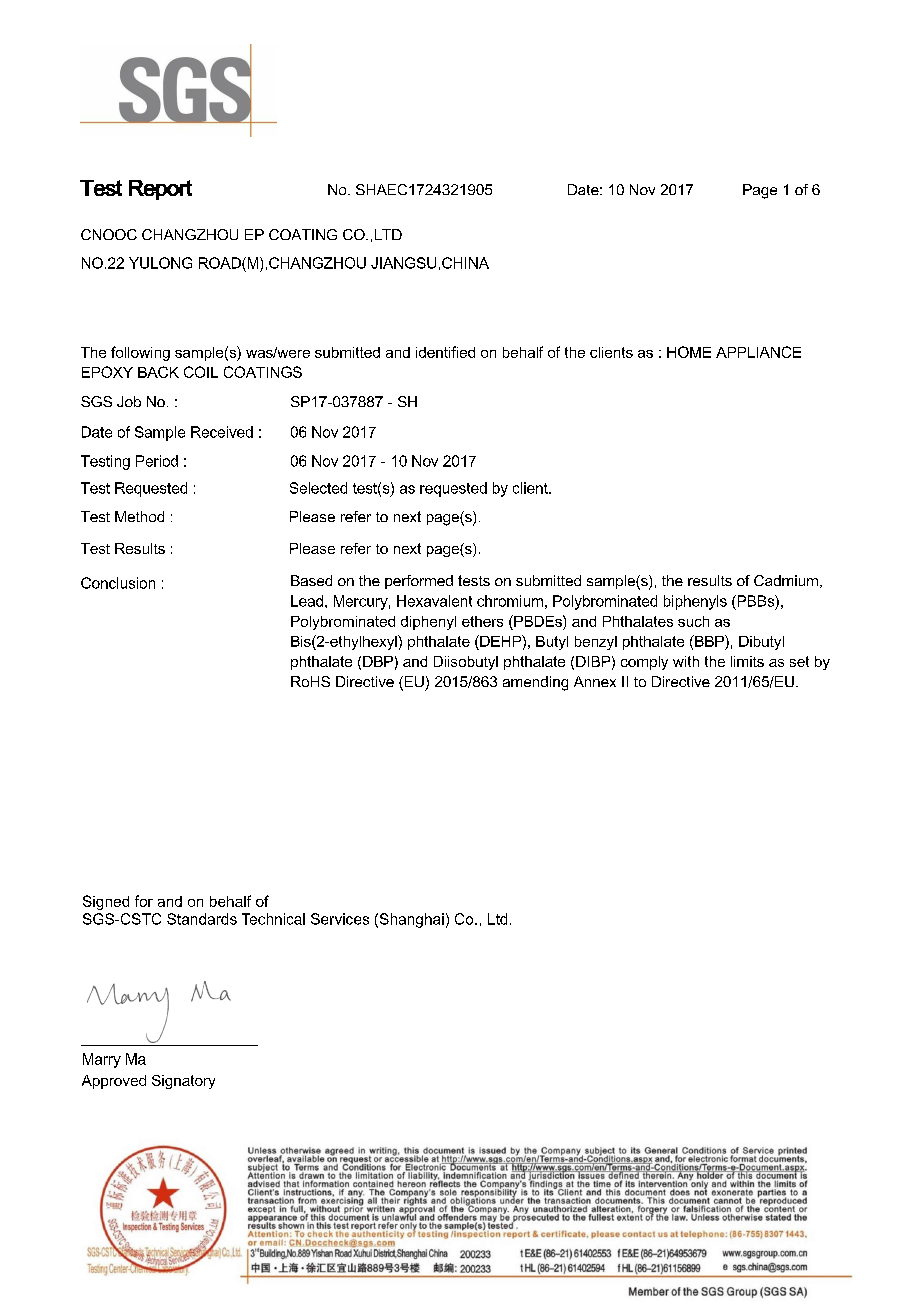 Image resolution: width=924 pixels, height=1308 pixels. I want to click on Signatory, so click(183, 1082).
